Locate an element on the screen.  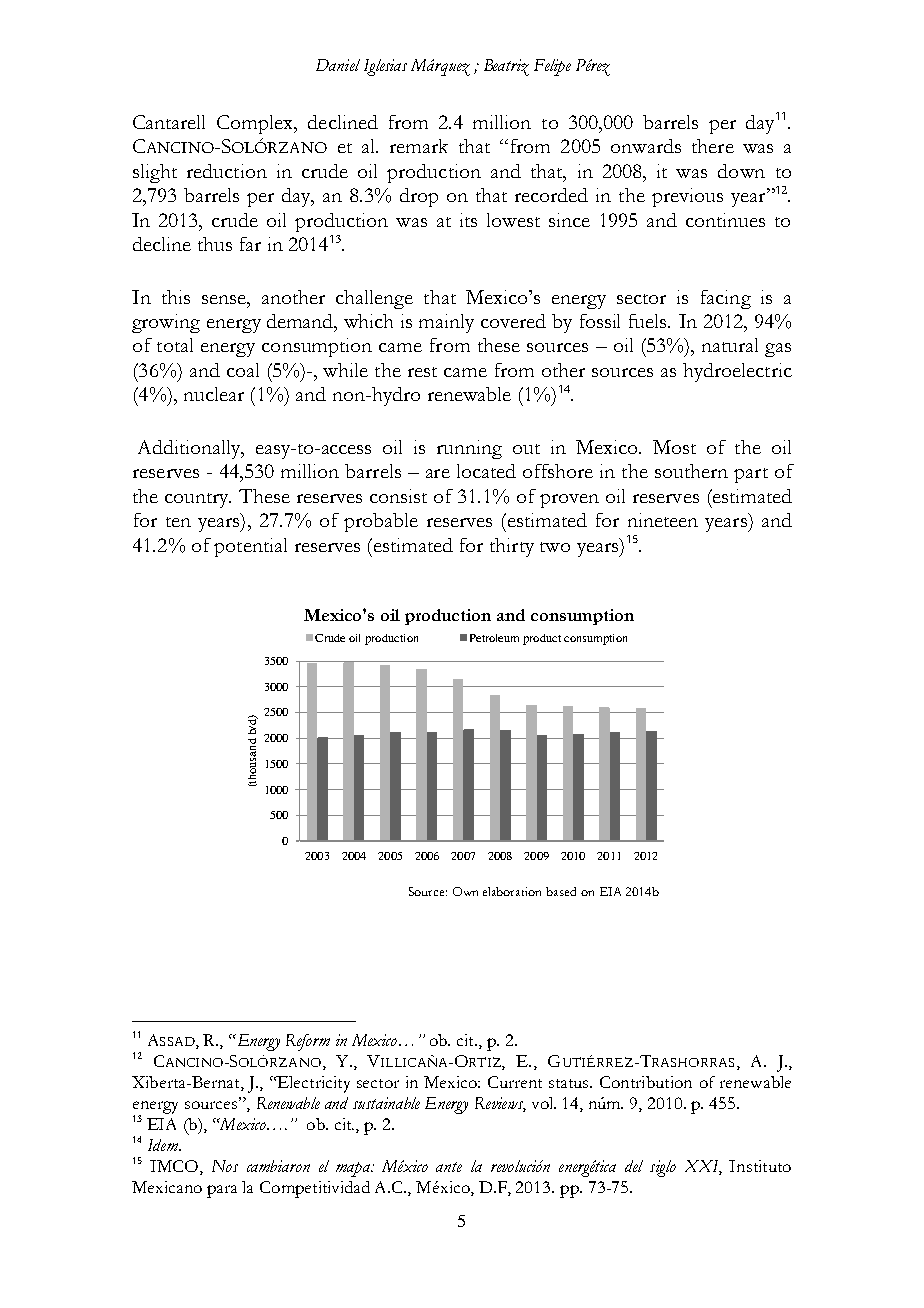
ante is located at coordinates (449, 1167).
